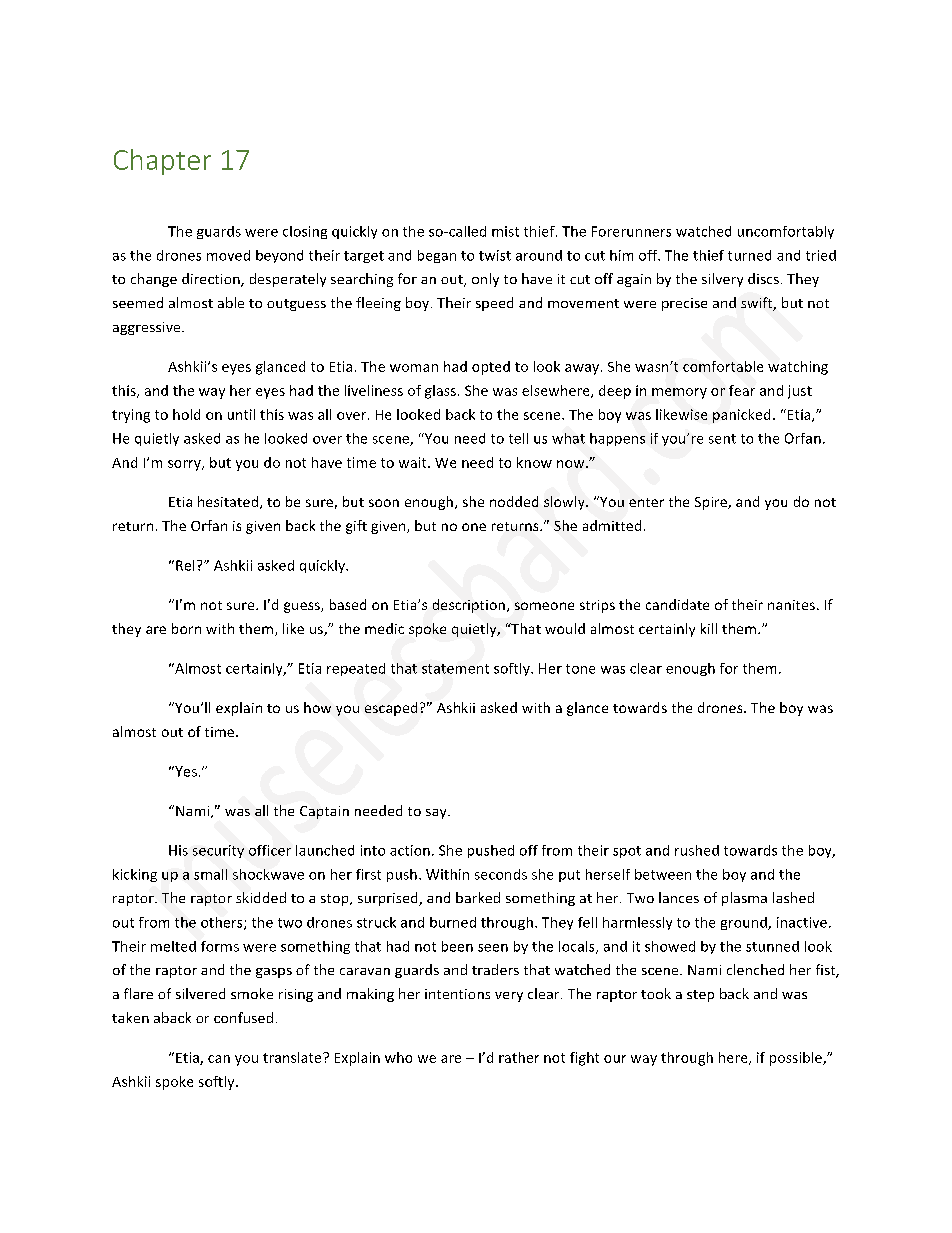  What do you see at coordinates (786, 232) in the screenshot?
I see `uncomfortably` at bounding box center [786, 232].
